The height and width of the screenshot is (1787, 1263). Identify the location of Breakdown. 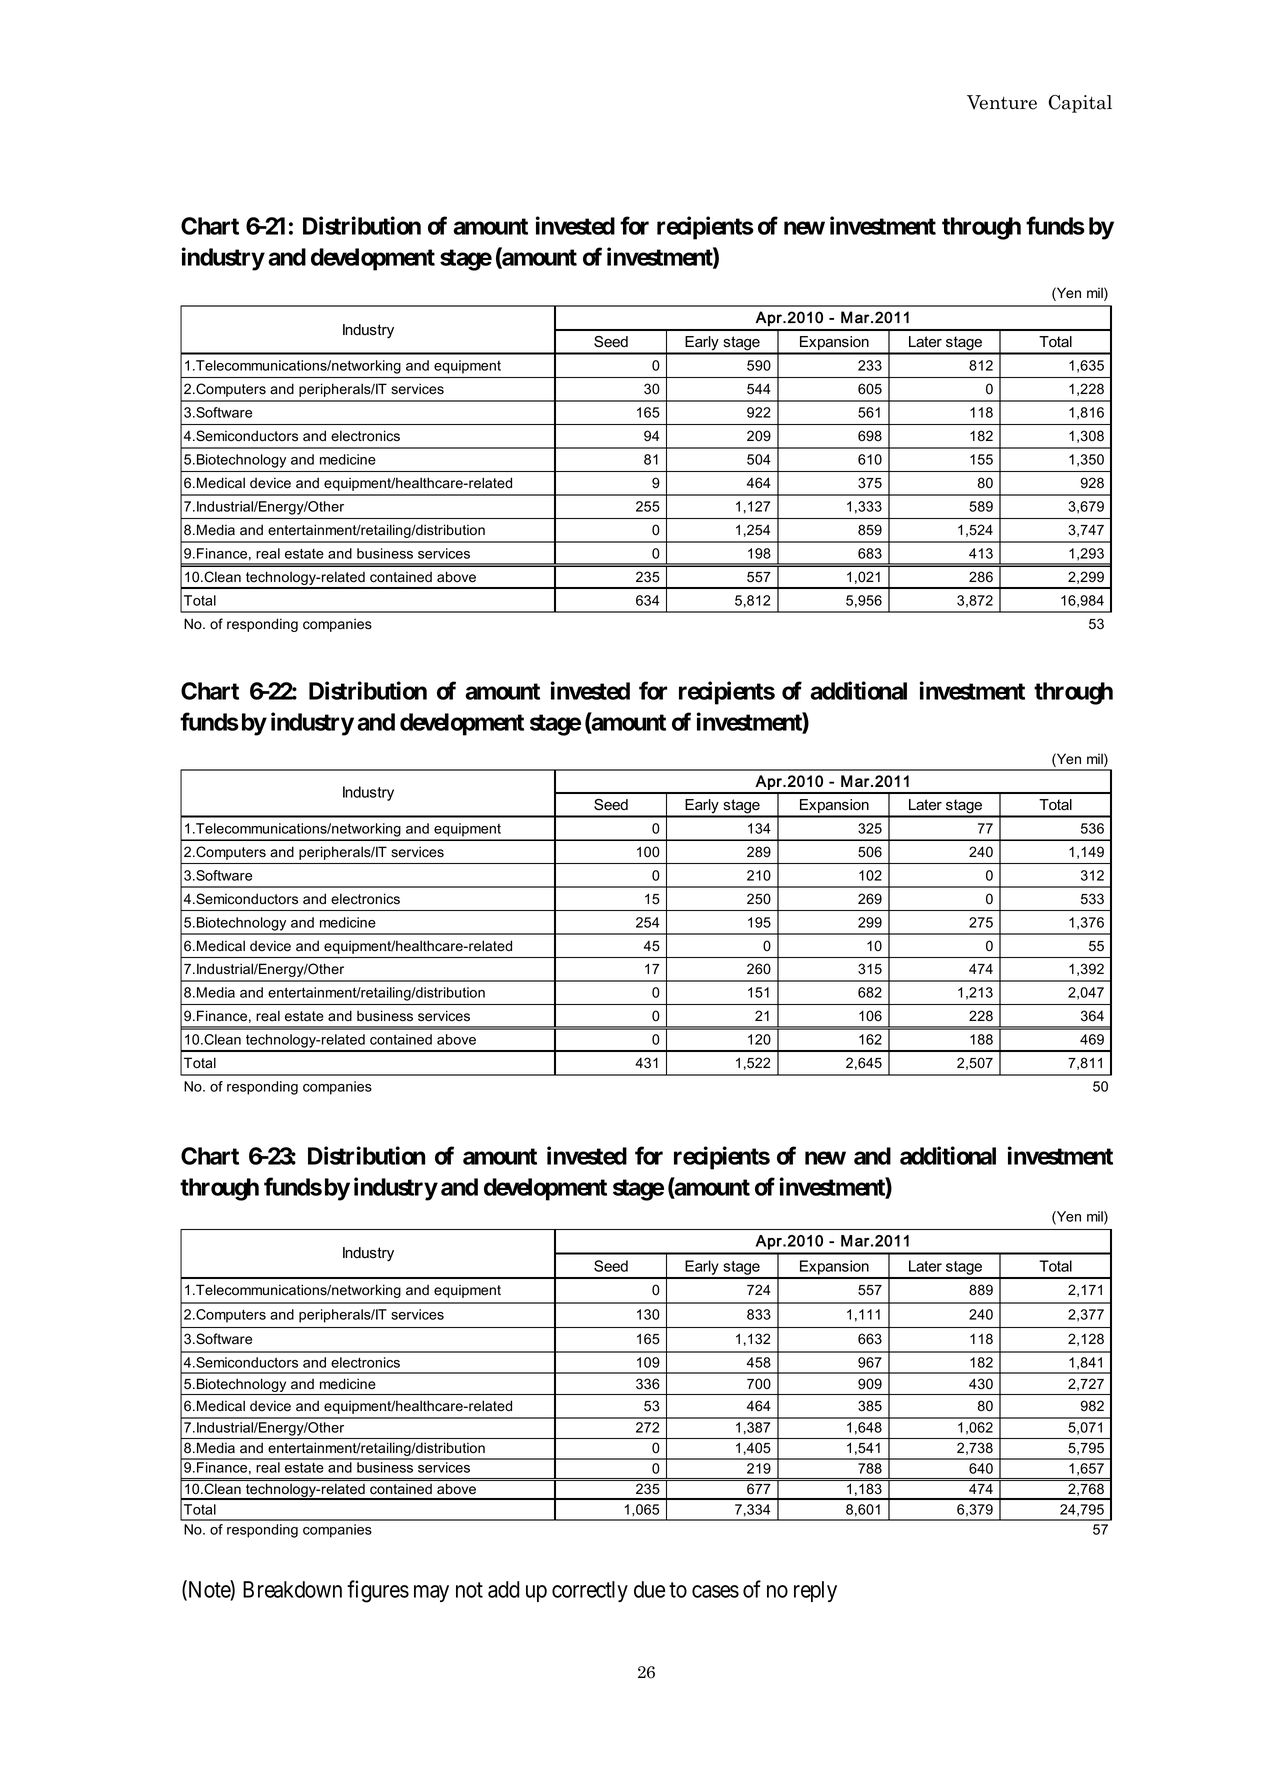
(292, 1589).
